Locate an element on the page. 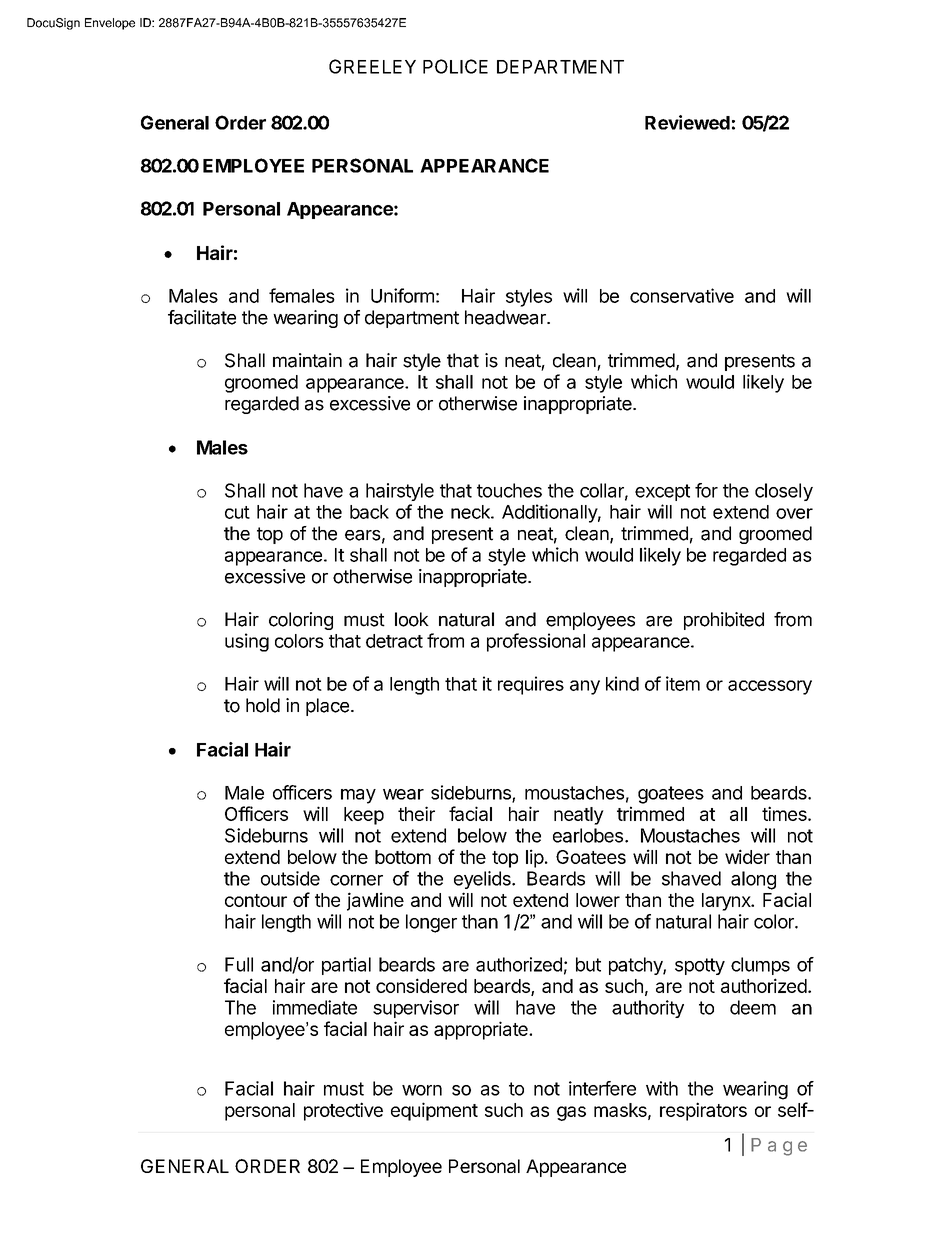 Image resolution: width=952 pixels, height=1233 pixels. POLICE is located at coordinates (455, 66).
